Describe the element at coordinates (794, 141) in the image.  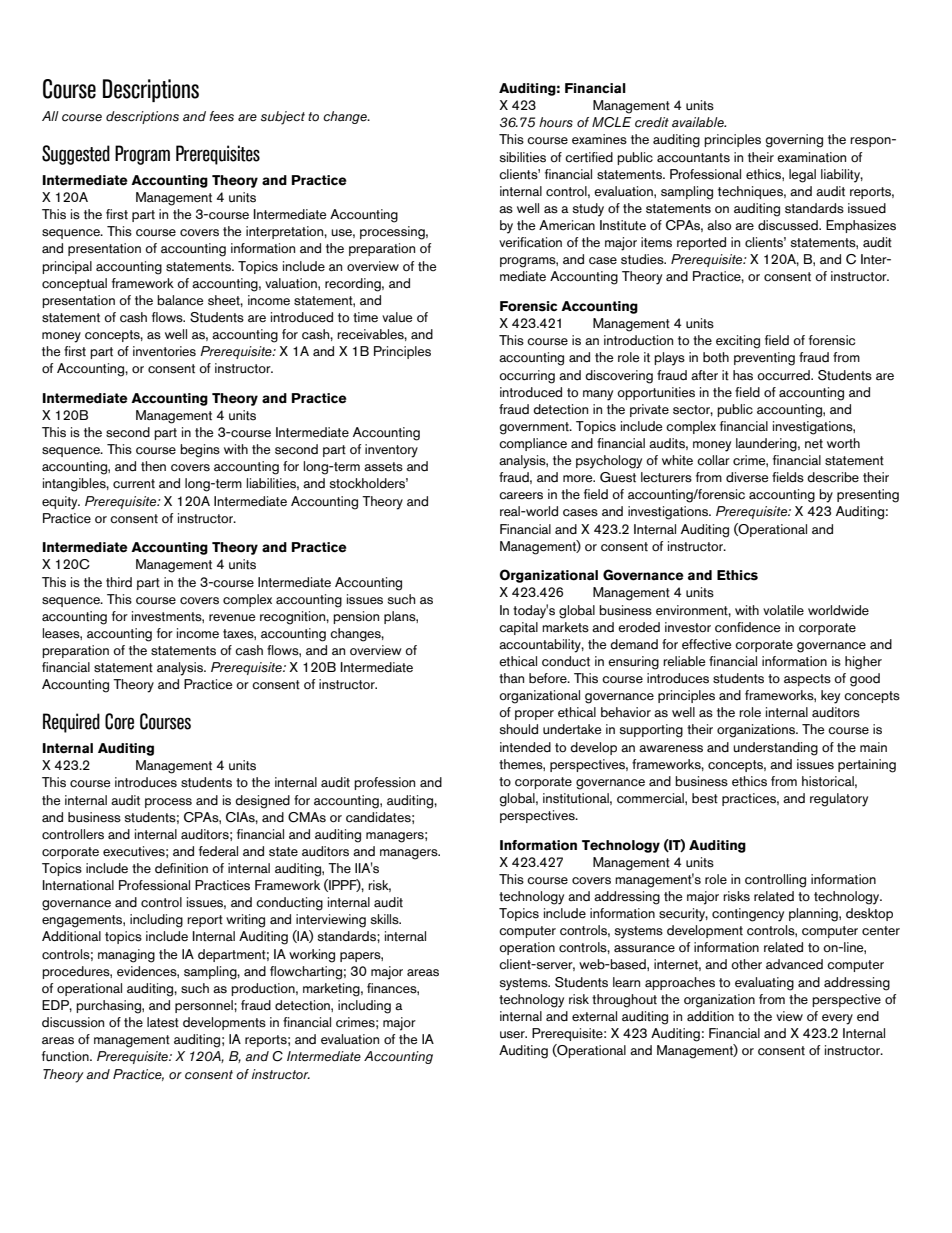
I see `governing` at that location.
